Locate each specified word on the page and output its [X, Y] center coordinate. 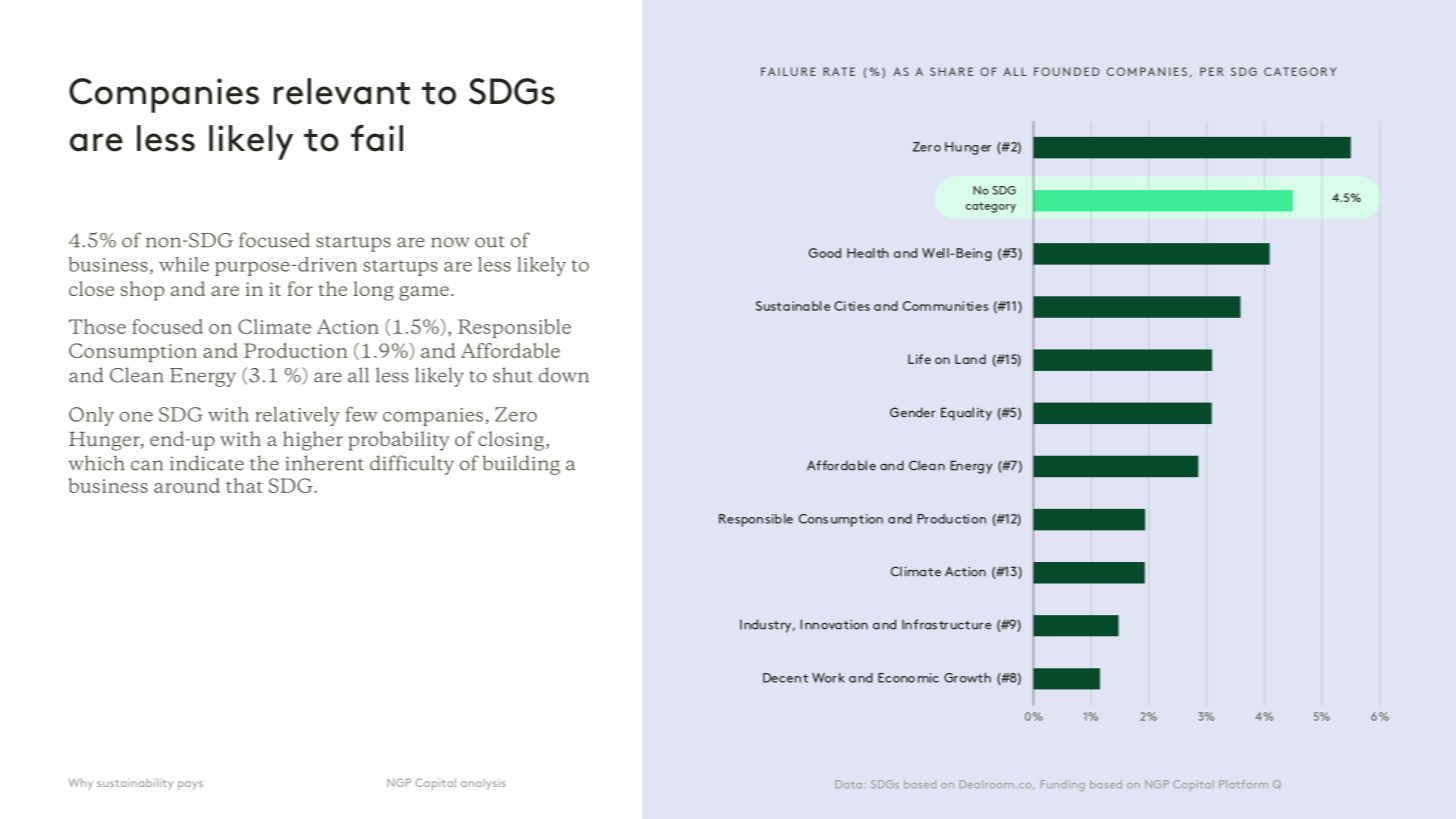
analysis [483, 784]
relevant [342, 91]
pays [190, 785]
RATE [839, 71]
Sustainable [793, 306]
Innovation [834, 624]
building [521, 465]
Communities [945, 306]
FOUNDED [1067, 71]
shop [142, 291]
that [244, 485]
